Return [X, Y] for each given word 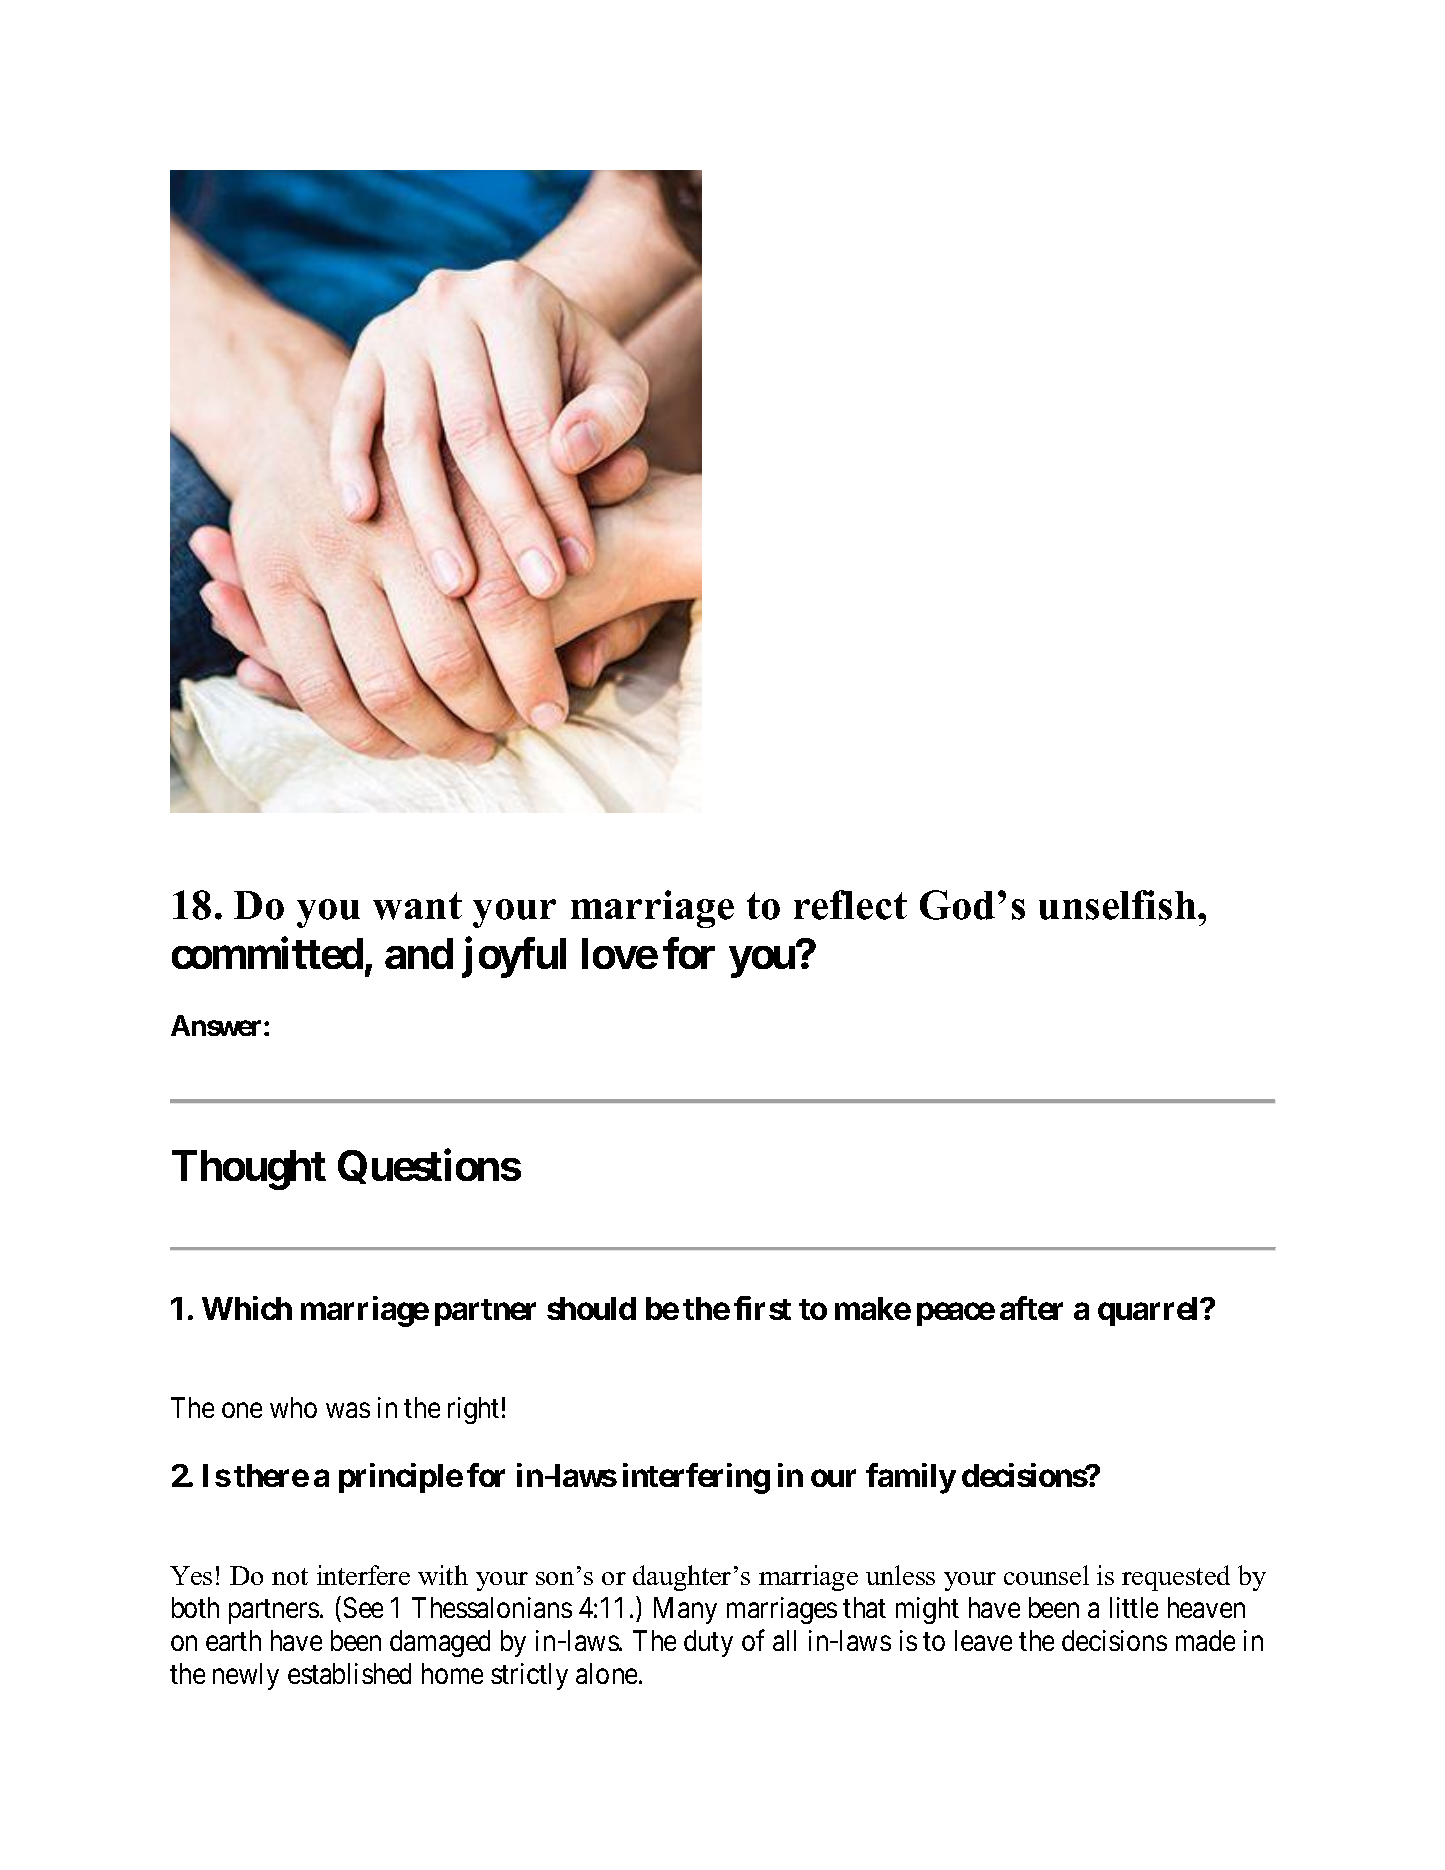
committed [267, 953]
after [1031, 1308]
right [473, 1410]
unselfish [1119, 905]
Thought [249, 1170]
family [911, 1479]
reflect [850, 905]
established [349, 1673]
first [762, 1308]
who [293, 1407]
